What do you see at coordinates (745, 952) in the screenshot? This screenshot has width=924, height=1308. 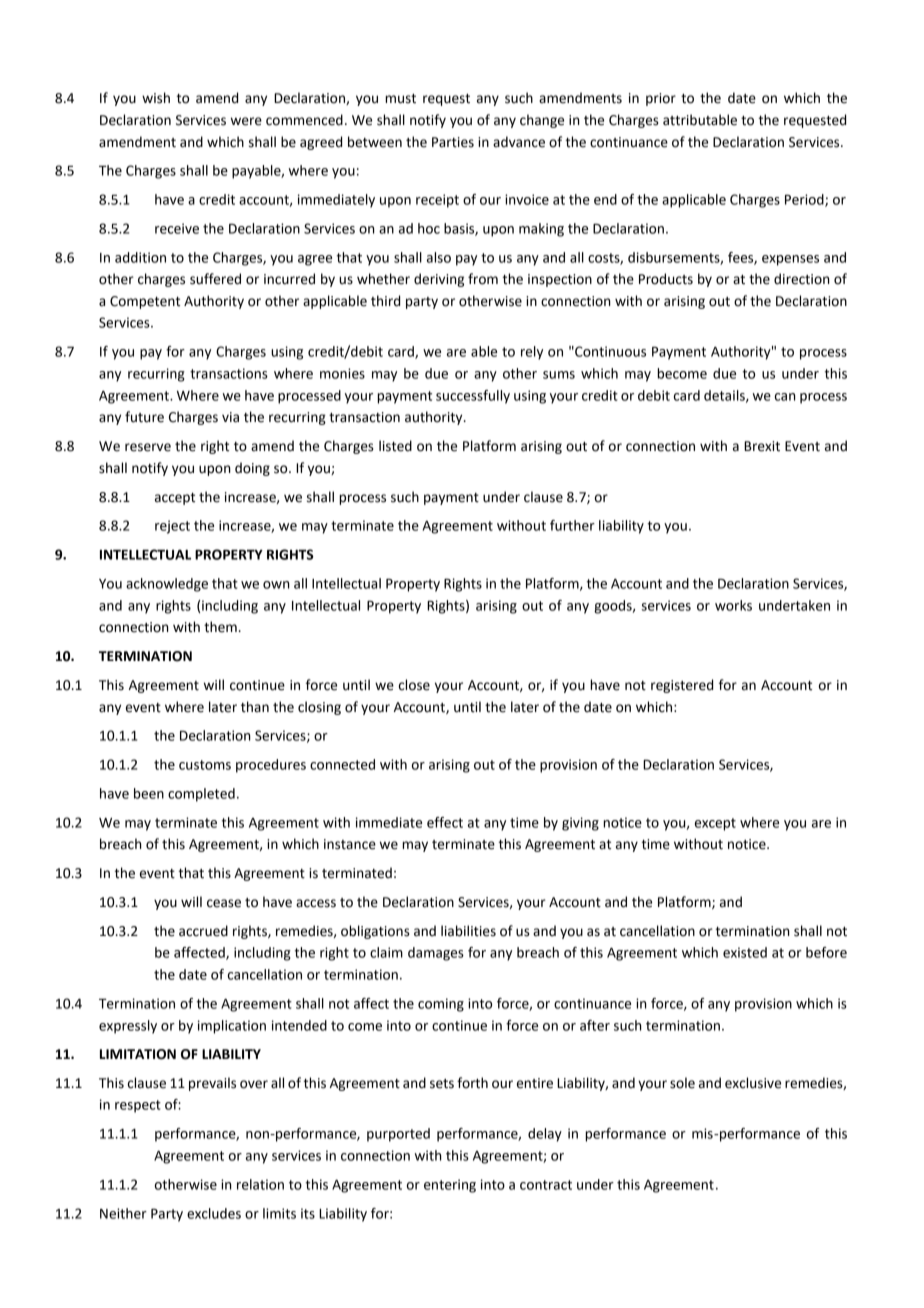 I see `existed` at bounding box center [745, 952].
